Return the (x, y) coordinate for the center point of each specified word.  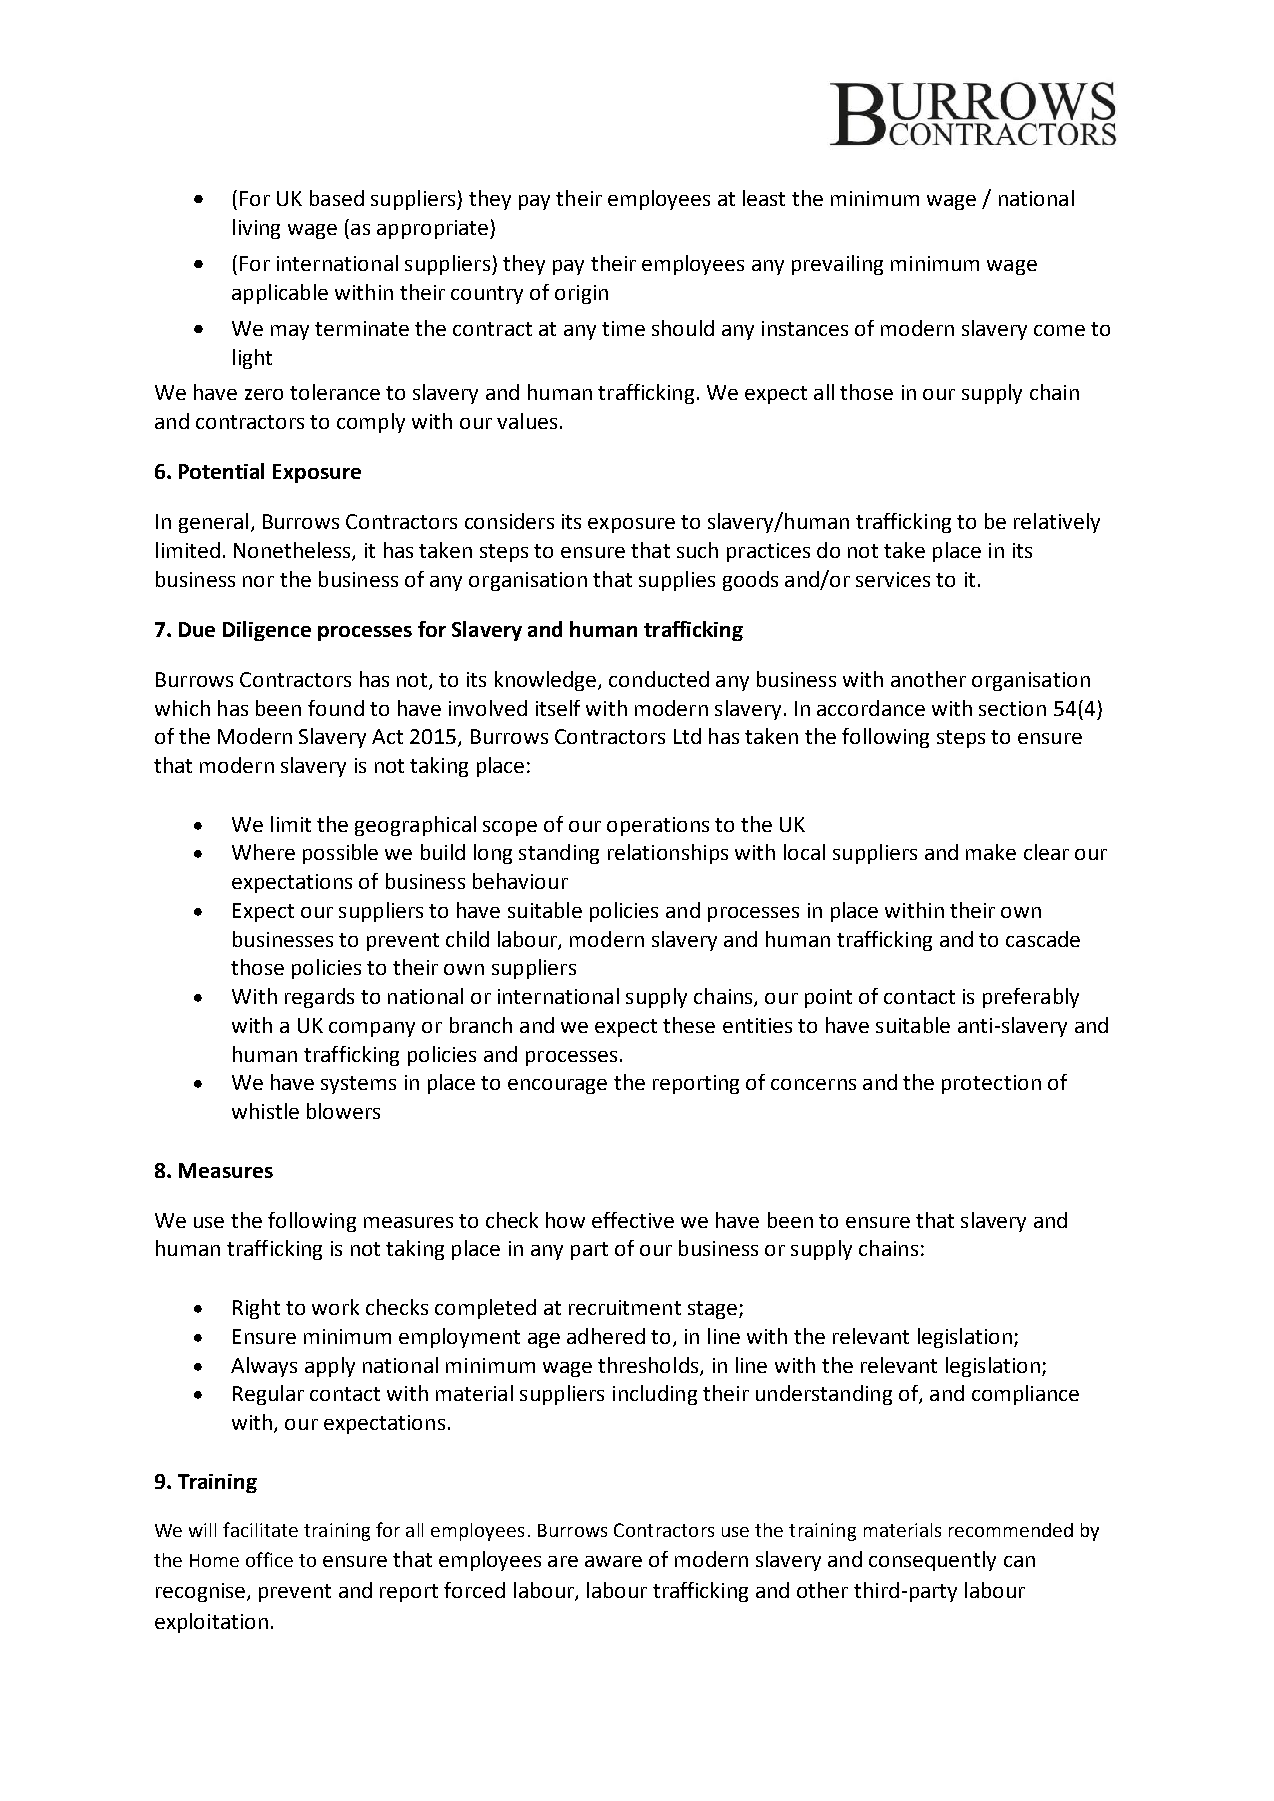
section (1012, 708)
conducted (659, 679)
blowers (343, 1111)
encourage (557, 1086)
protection (991, 1084)
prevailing (837, 265)
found (336, 708)
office (269, 1559)
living (256, 229)
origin (581, 294)
